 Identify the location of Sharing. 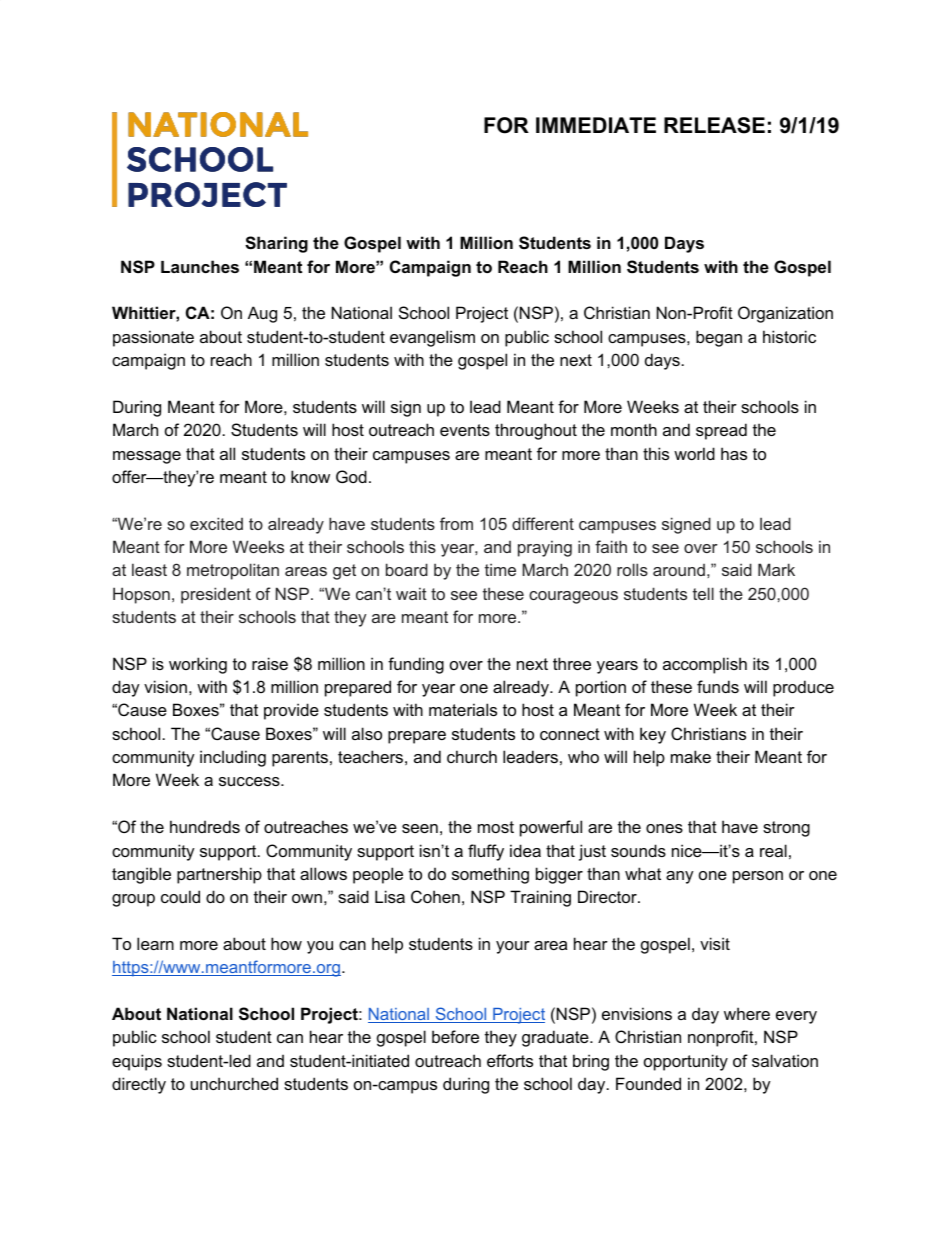
(276, 244).
